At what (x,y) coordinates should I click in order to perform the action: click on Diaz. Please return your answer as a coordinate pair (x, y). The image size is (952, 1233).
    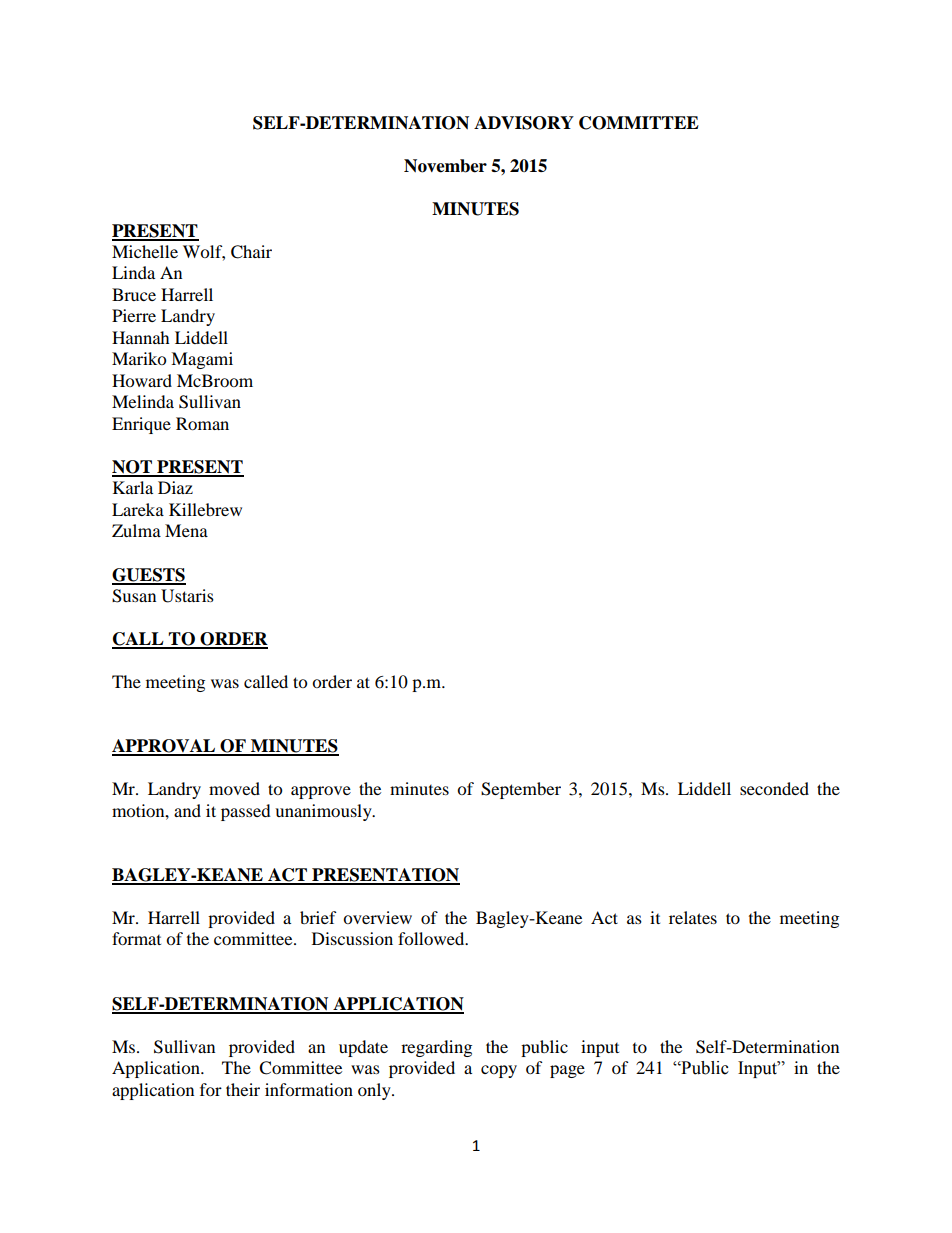
    Looking at the image, I should click on (175, 487).
